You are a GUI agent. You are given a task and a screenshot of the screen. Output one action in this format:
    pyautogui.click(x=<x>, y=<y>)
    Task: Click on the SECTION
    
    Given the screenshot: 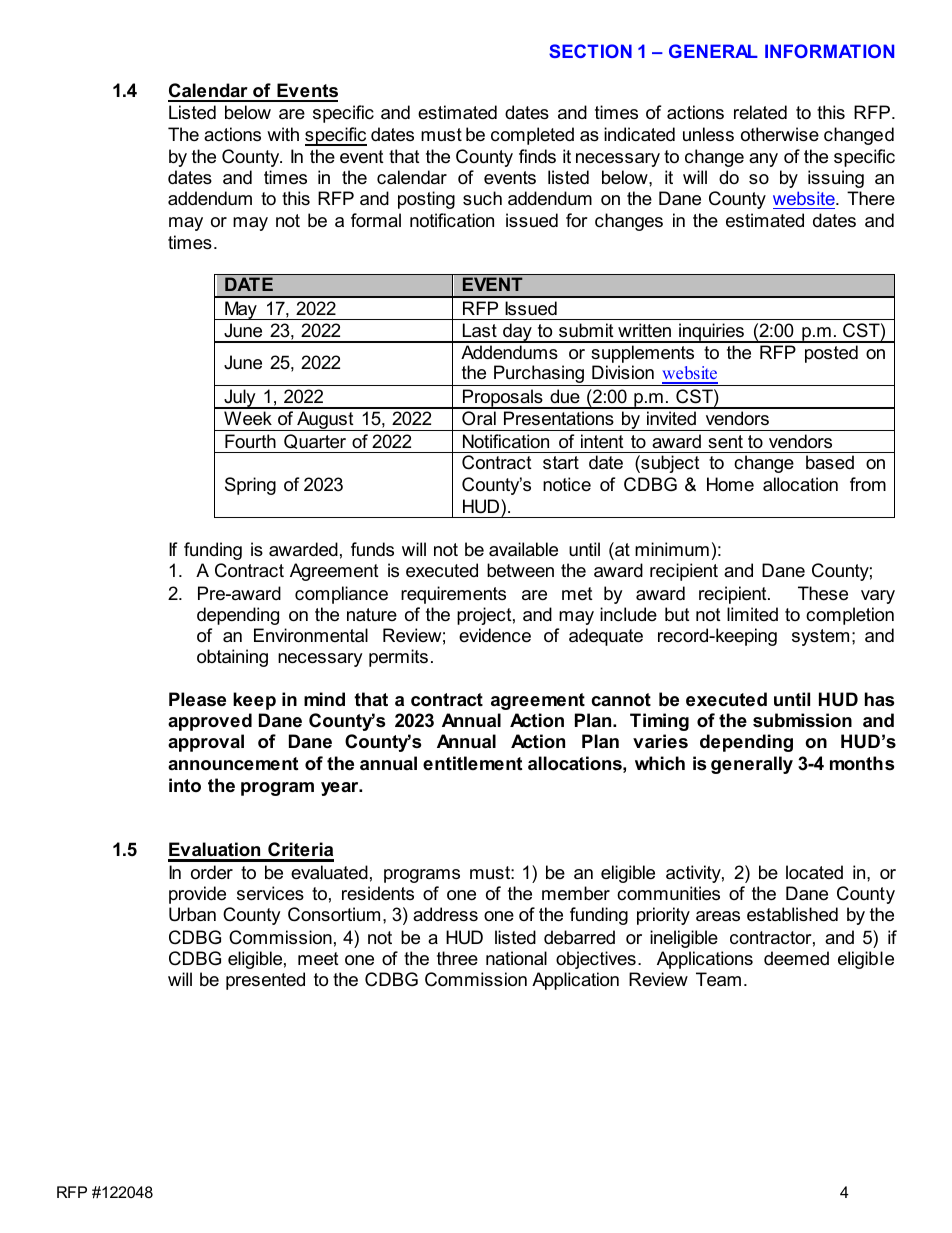 What is the action you would take?
    pyautogui.click(x=590, y=51)
